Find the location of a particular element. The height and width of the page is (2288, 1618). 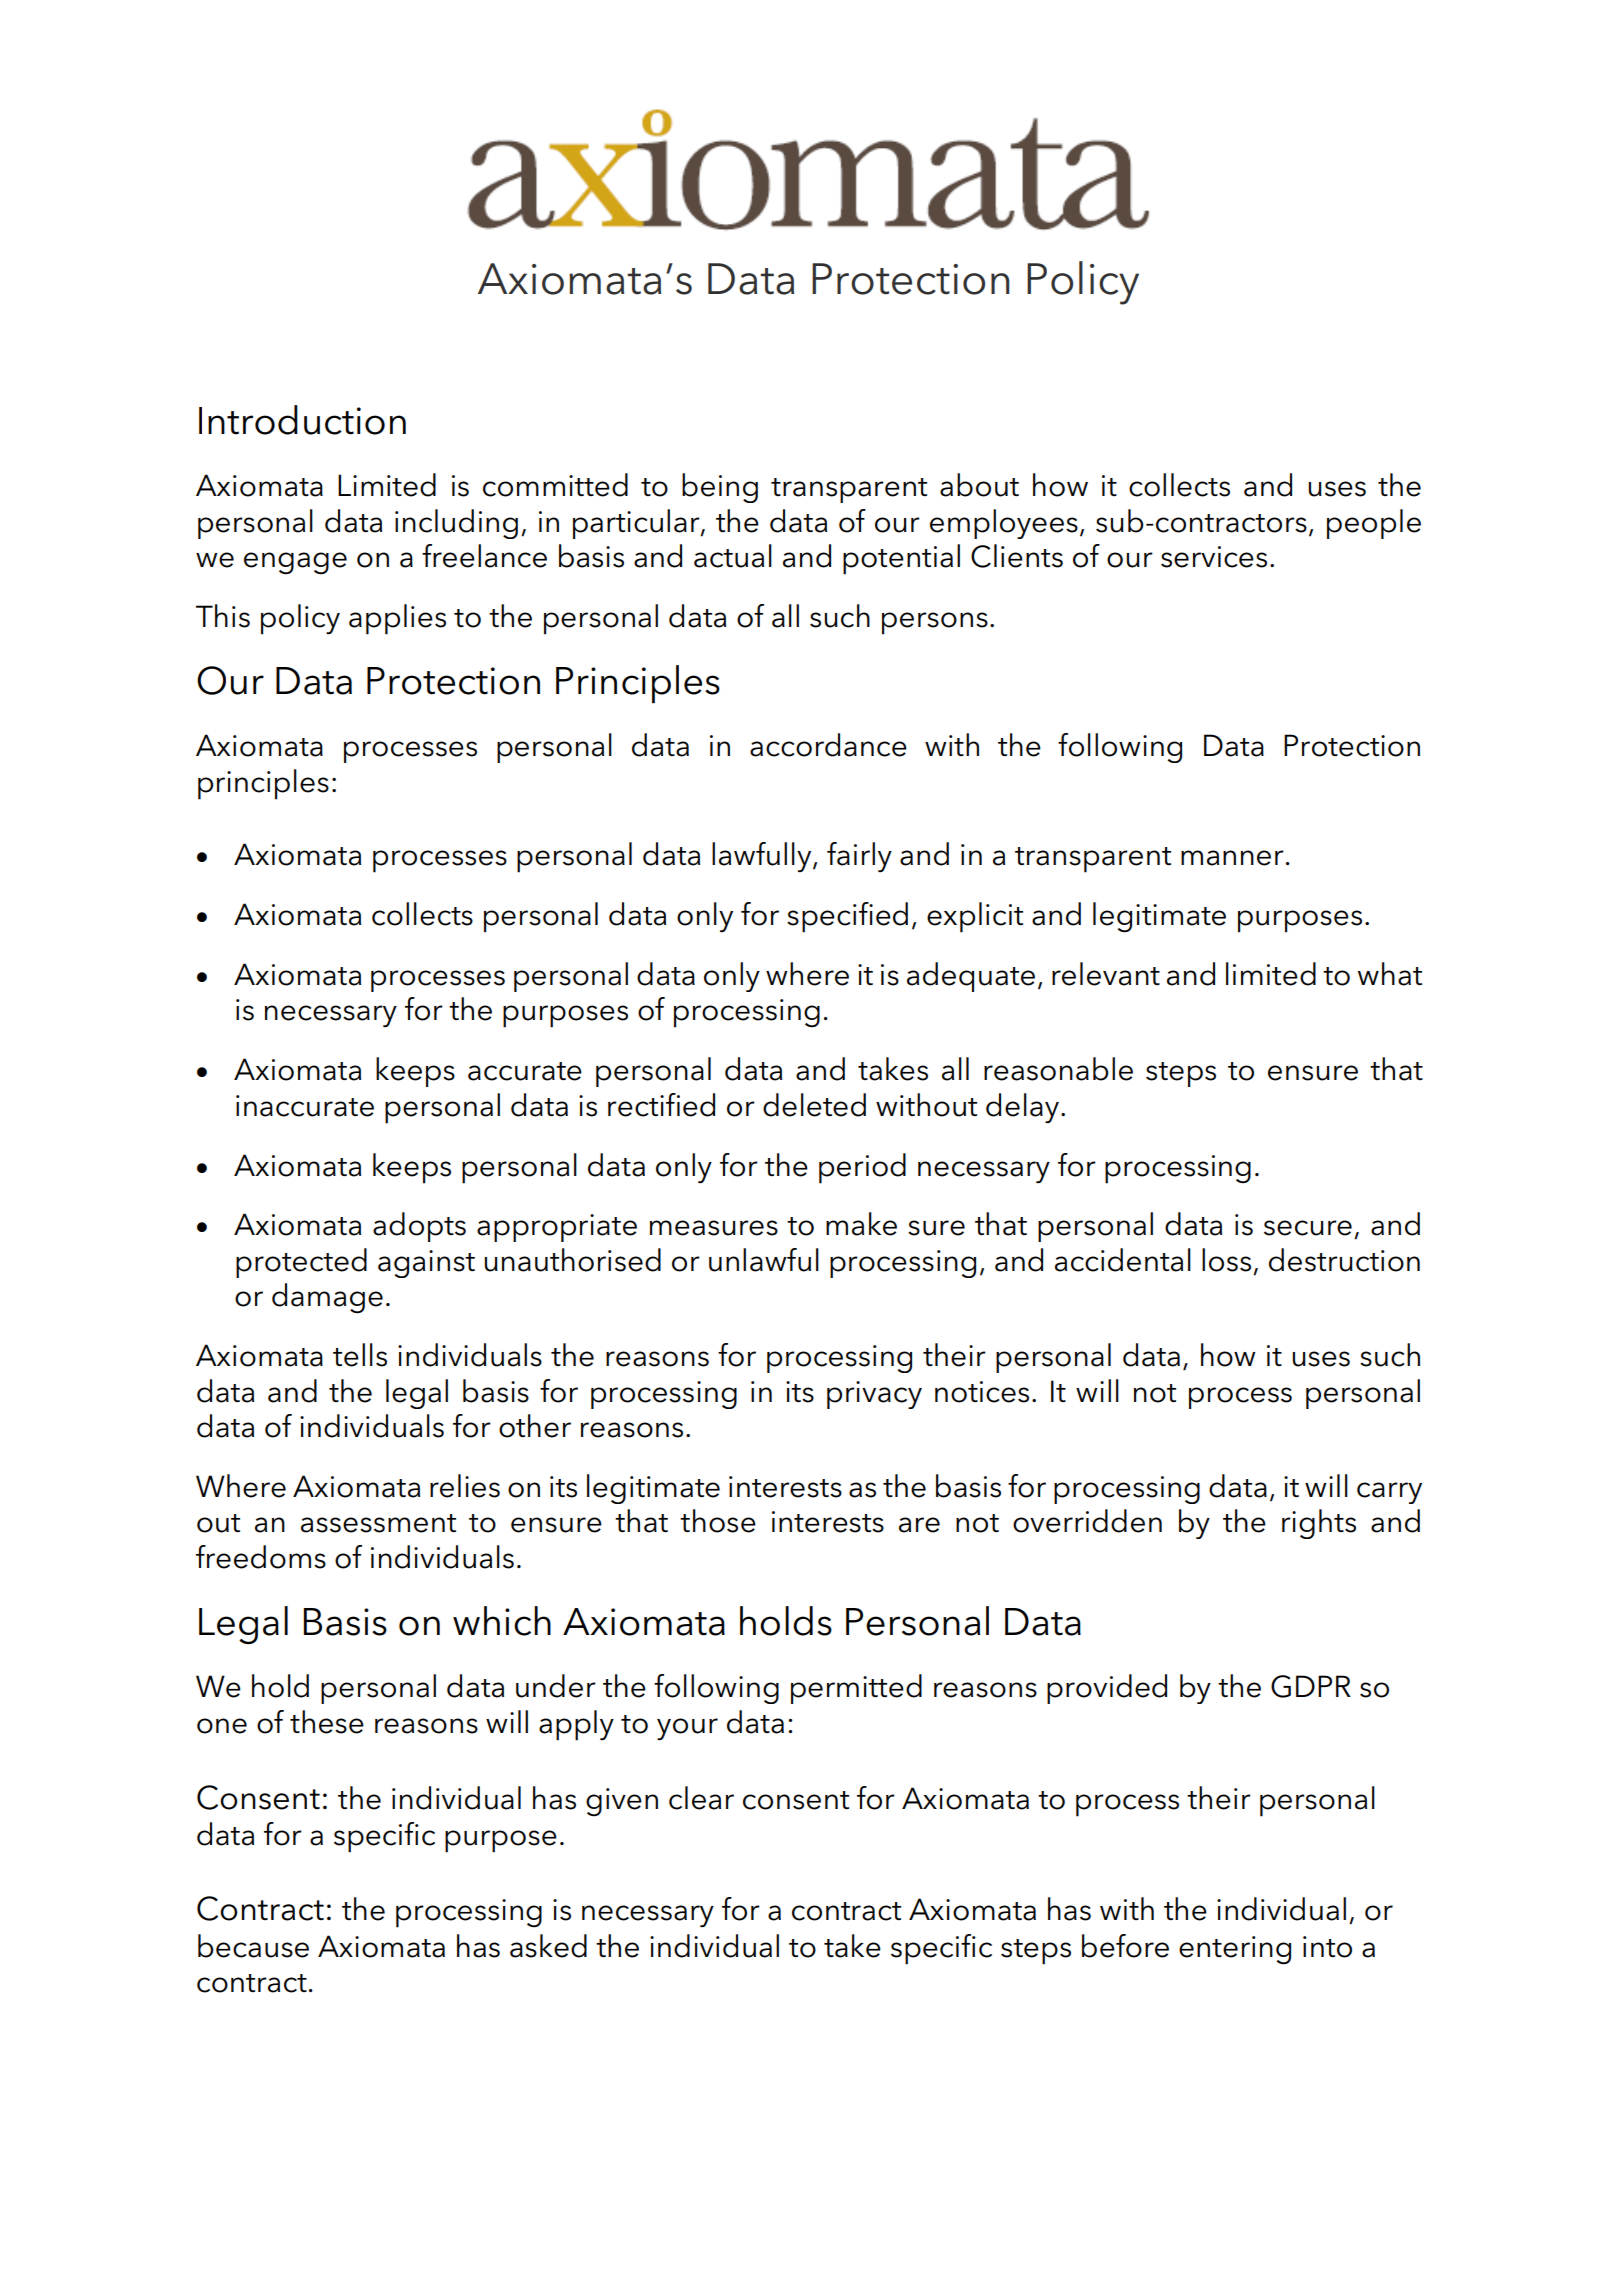

applies is located at coordinates (397, 619).
